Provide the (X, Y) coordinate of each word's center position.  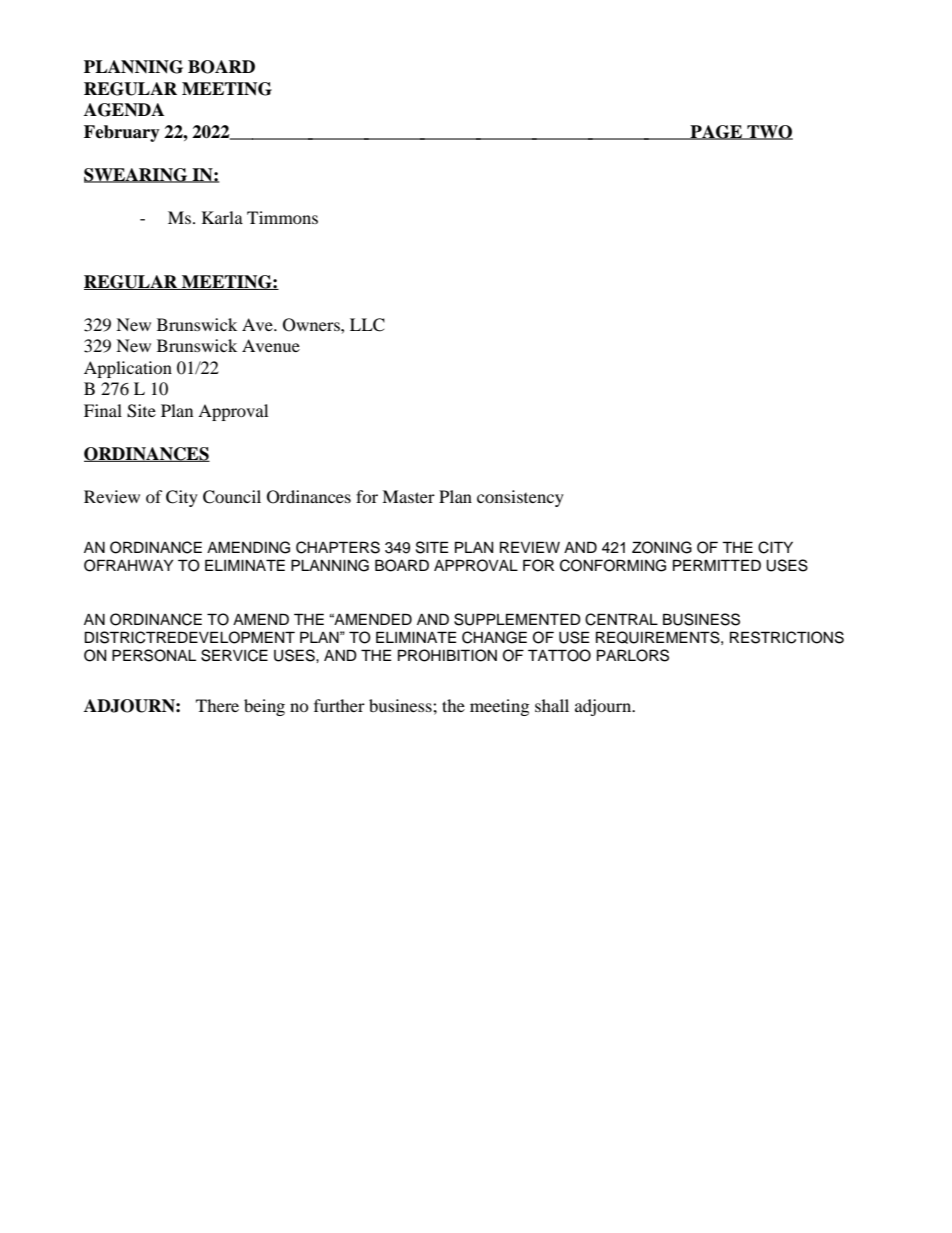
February (122, 133)
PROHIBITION (447, 655)
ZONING (662, 547)
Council (232, 497)
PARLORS (633, 655)
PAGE (716, 132)
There (217, 705)
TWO (769, 132)
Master (408, 496)
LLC (367, 325)
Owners (312, 325)
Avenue (271, 345)
